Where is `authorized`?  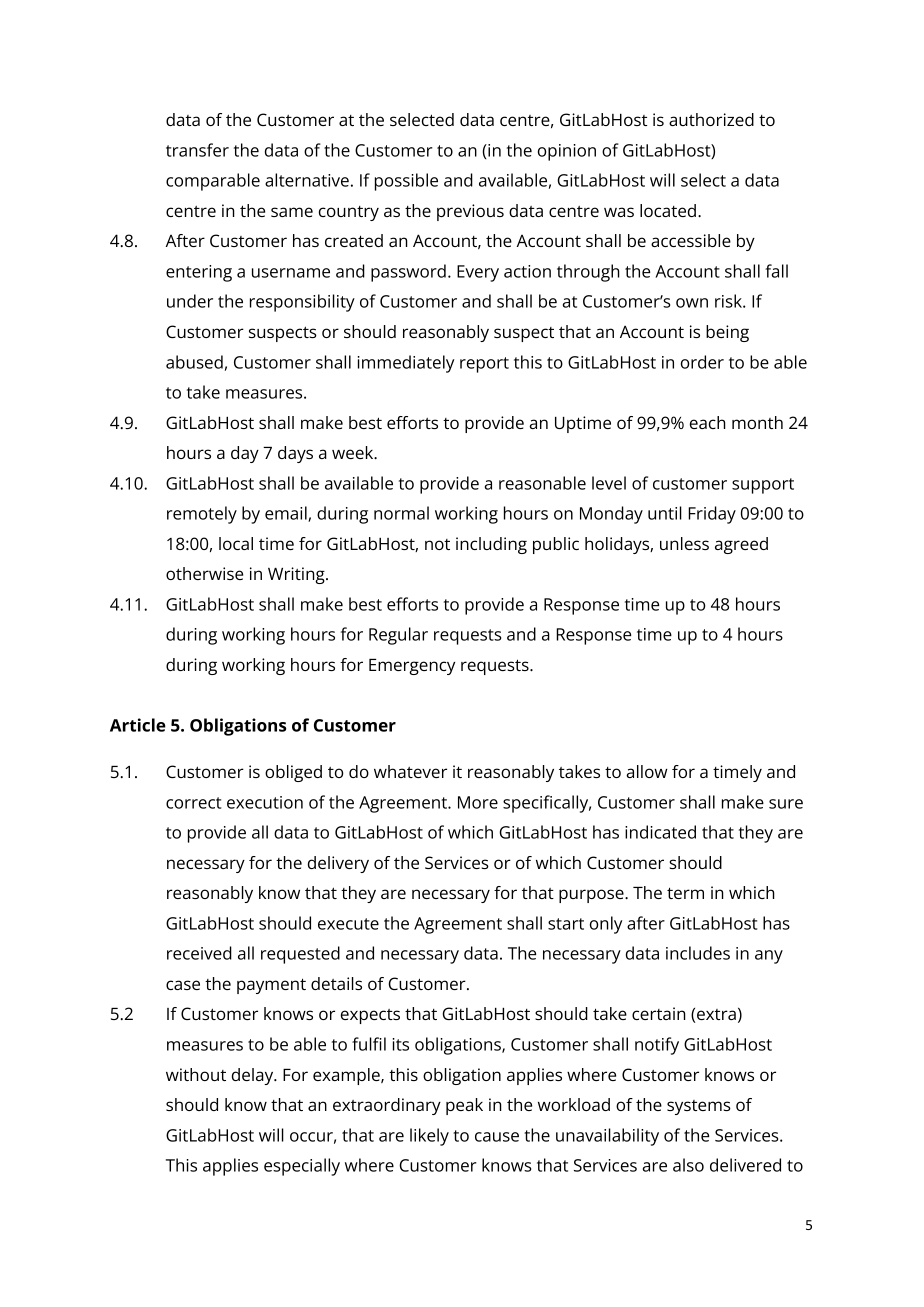
authorized is located at coordinates (711, 119).
